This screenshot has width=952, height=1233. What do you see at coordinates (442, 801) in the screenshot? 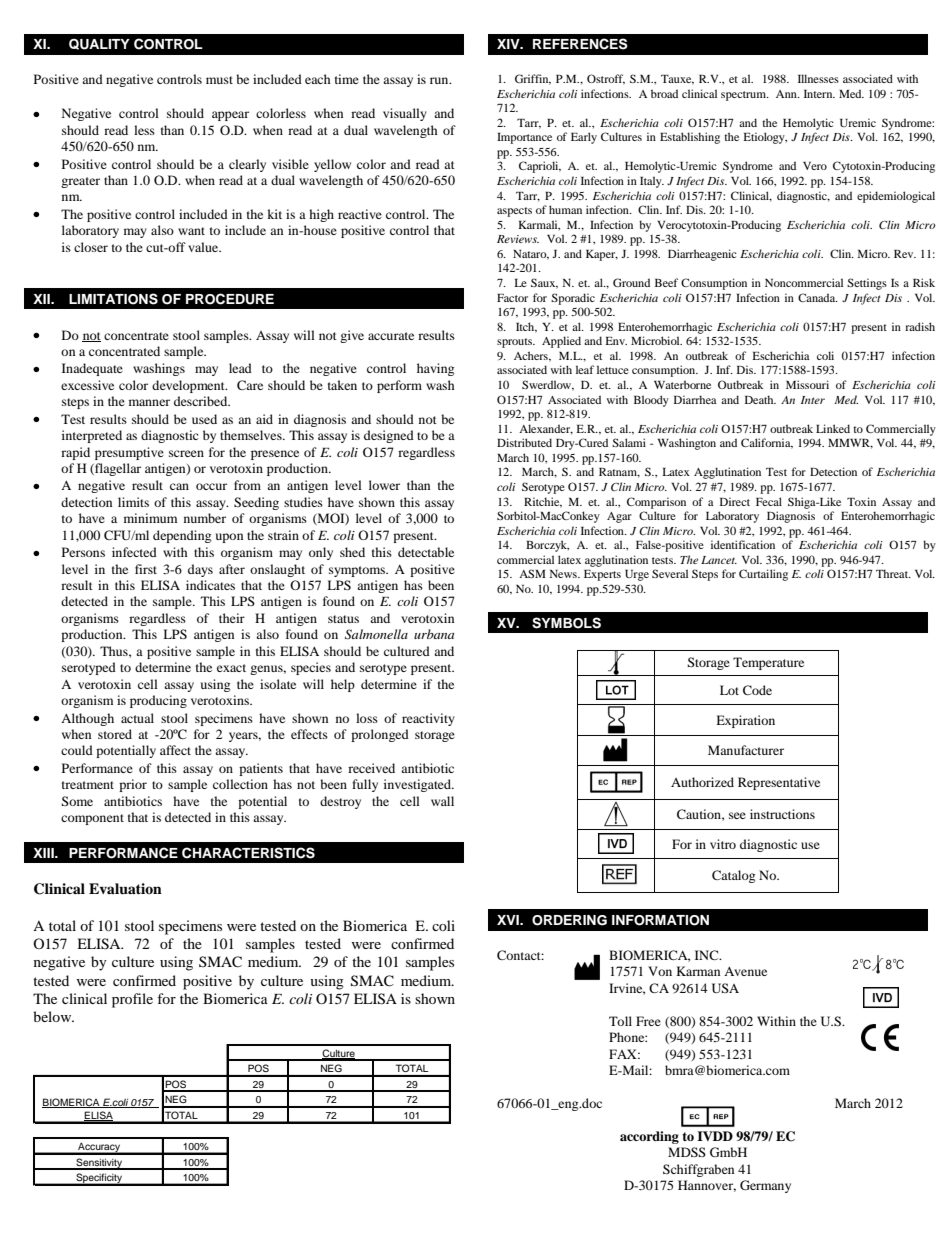
I see `wall` at bounding box center [442, 801].
